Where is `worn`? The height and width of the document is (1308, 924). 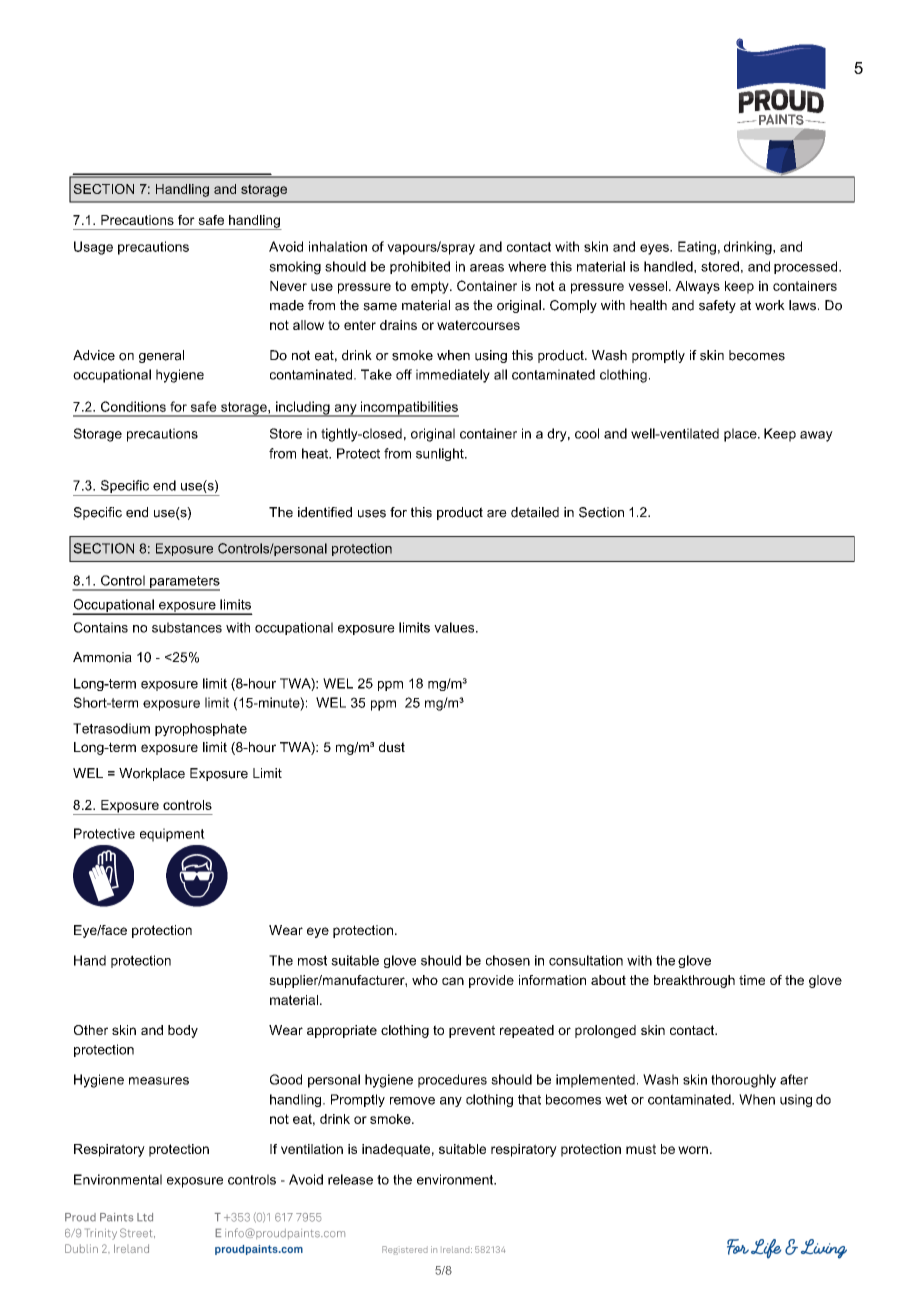 worn is located at coordinates (693, 1150).
